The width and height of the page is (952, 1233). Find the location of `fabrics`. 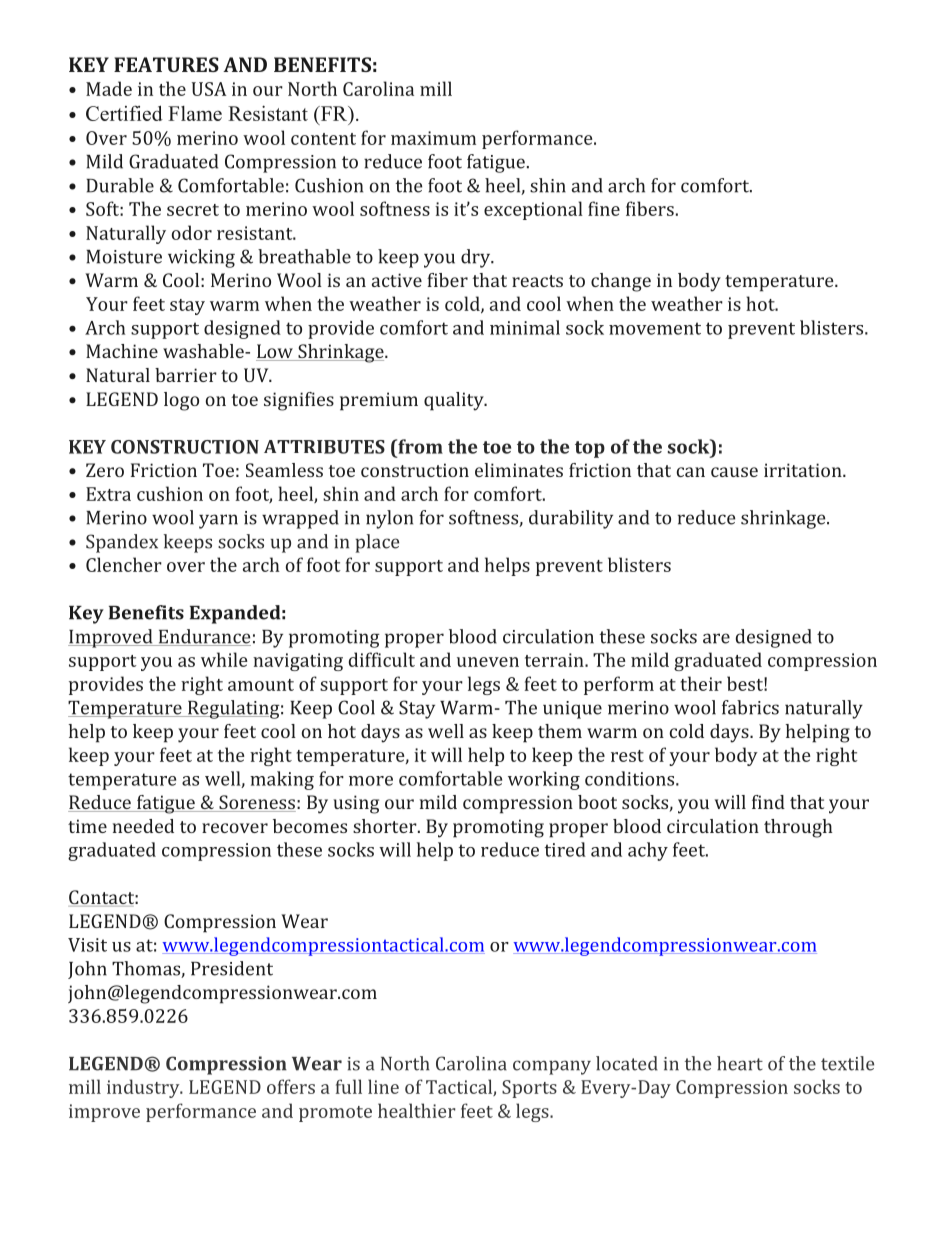

fabrics is located at coordinates (750, 707).
